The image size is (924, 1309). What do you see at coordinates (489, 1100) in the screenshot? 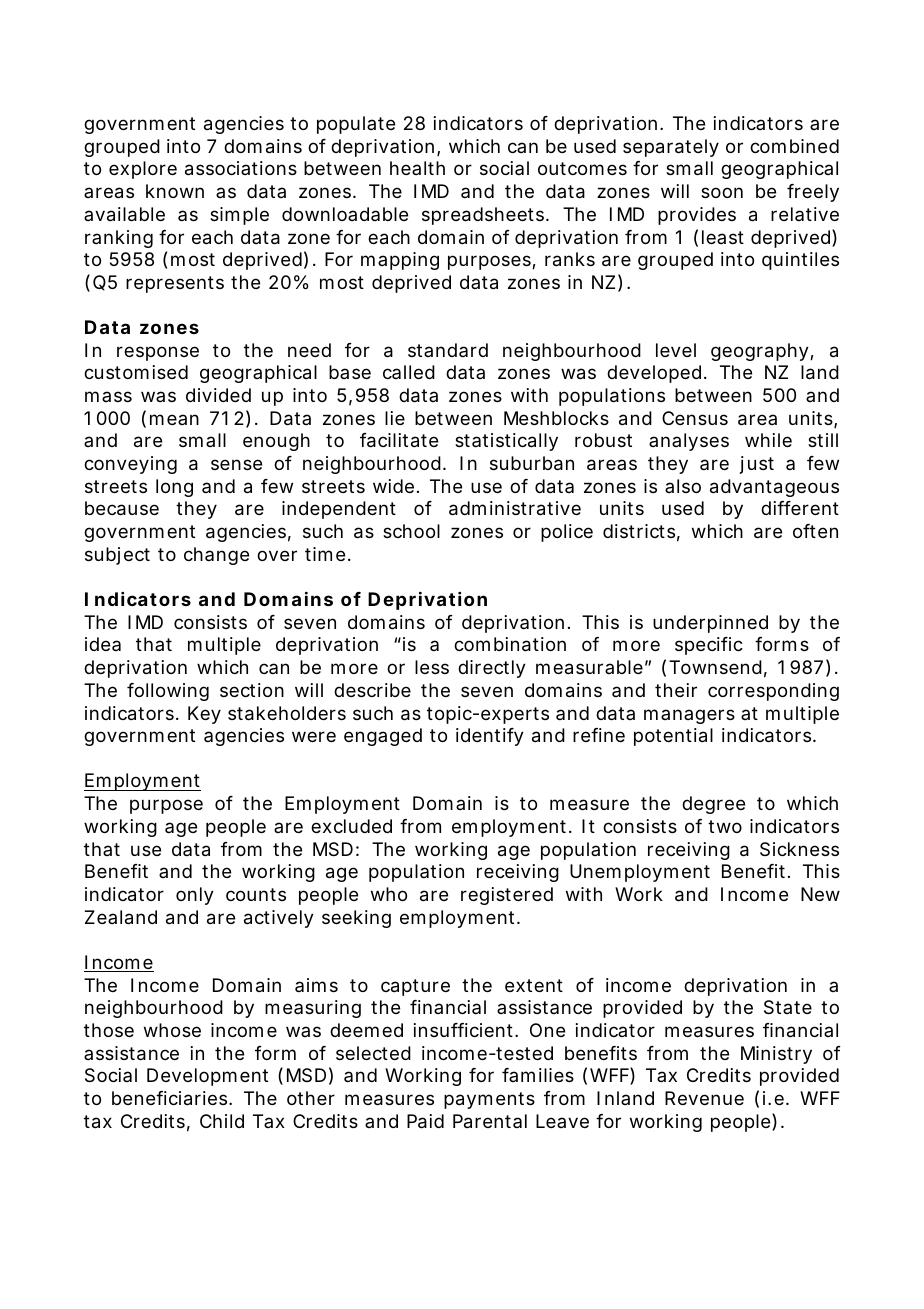
I see `payments` at bounding box center [489, 1100].
